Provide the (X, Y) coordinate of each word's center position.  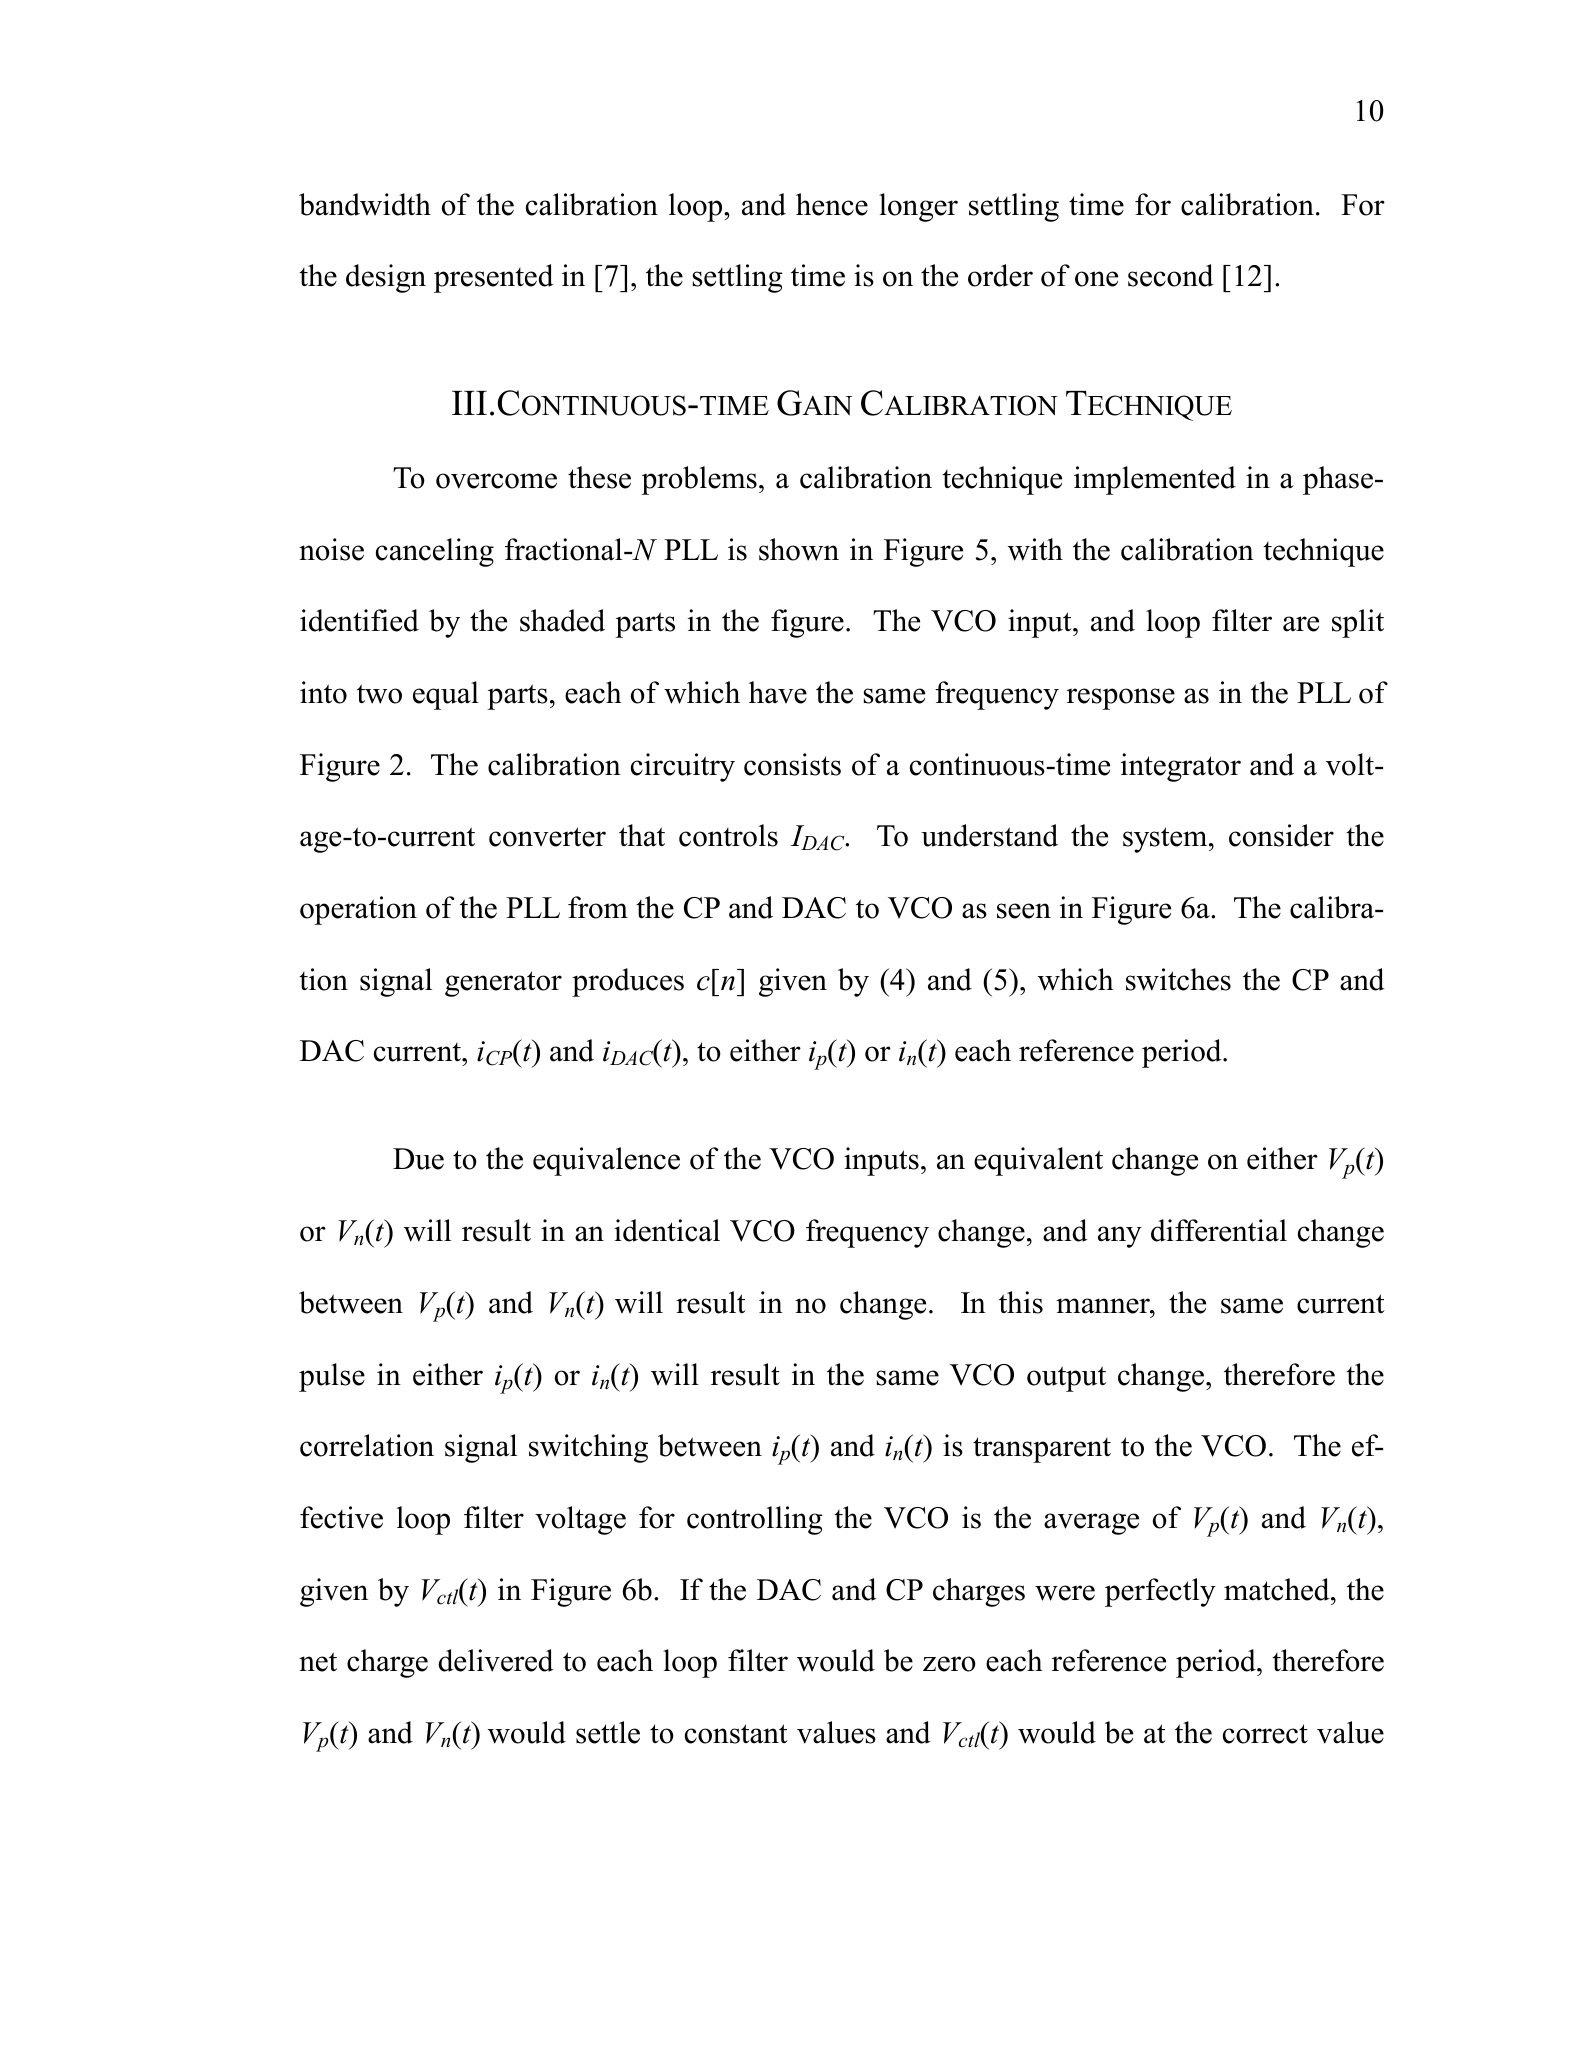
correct (1265, 1734)
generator (503, 984)
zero (949, 1664)
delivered (496, 1660)
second (1171, 275)
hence (832, 204)
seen (1024, 911)
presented (494, 278)
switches (1178, 979)
